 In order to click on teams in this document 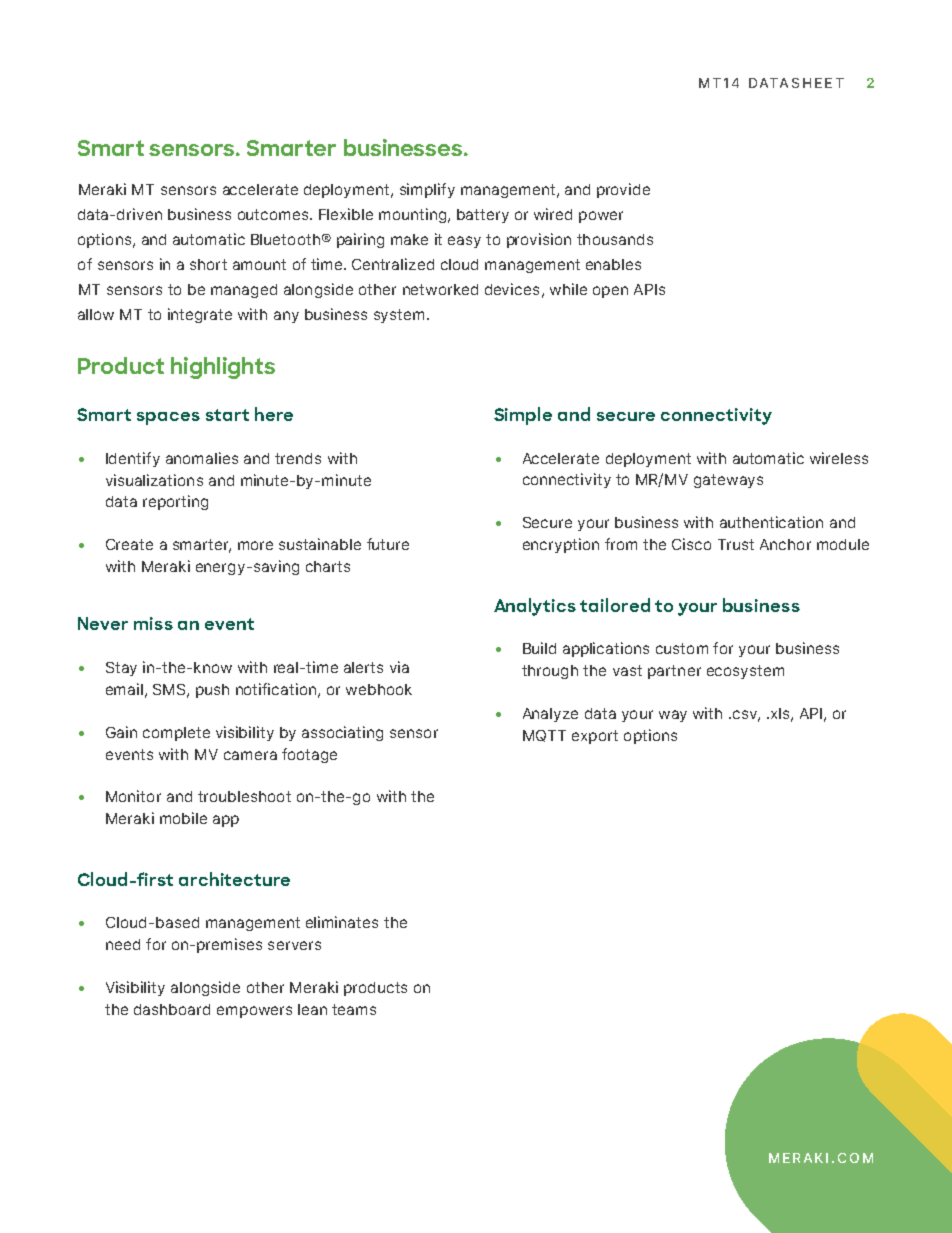, I will do `click(354, 1009)`.
